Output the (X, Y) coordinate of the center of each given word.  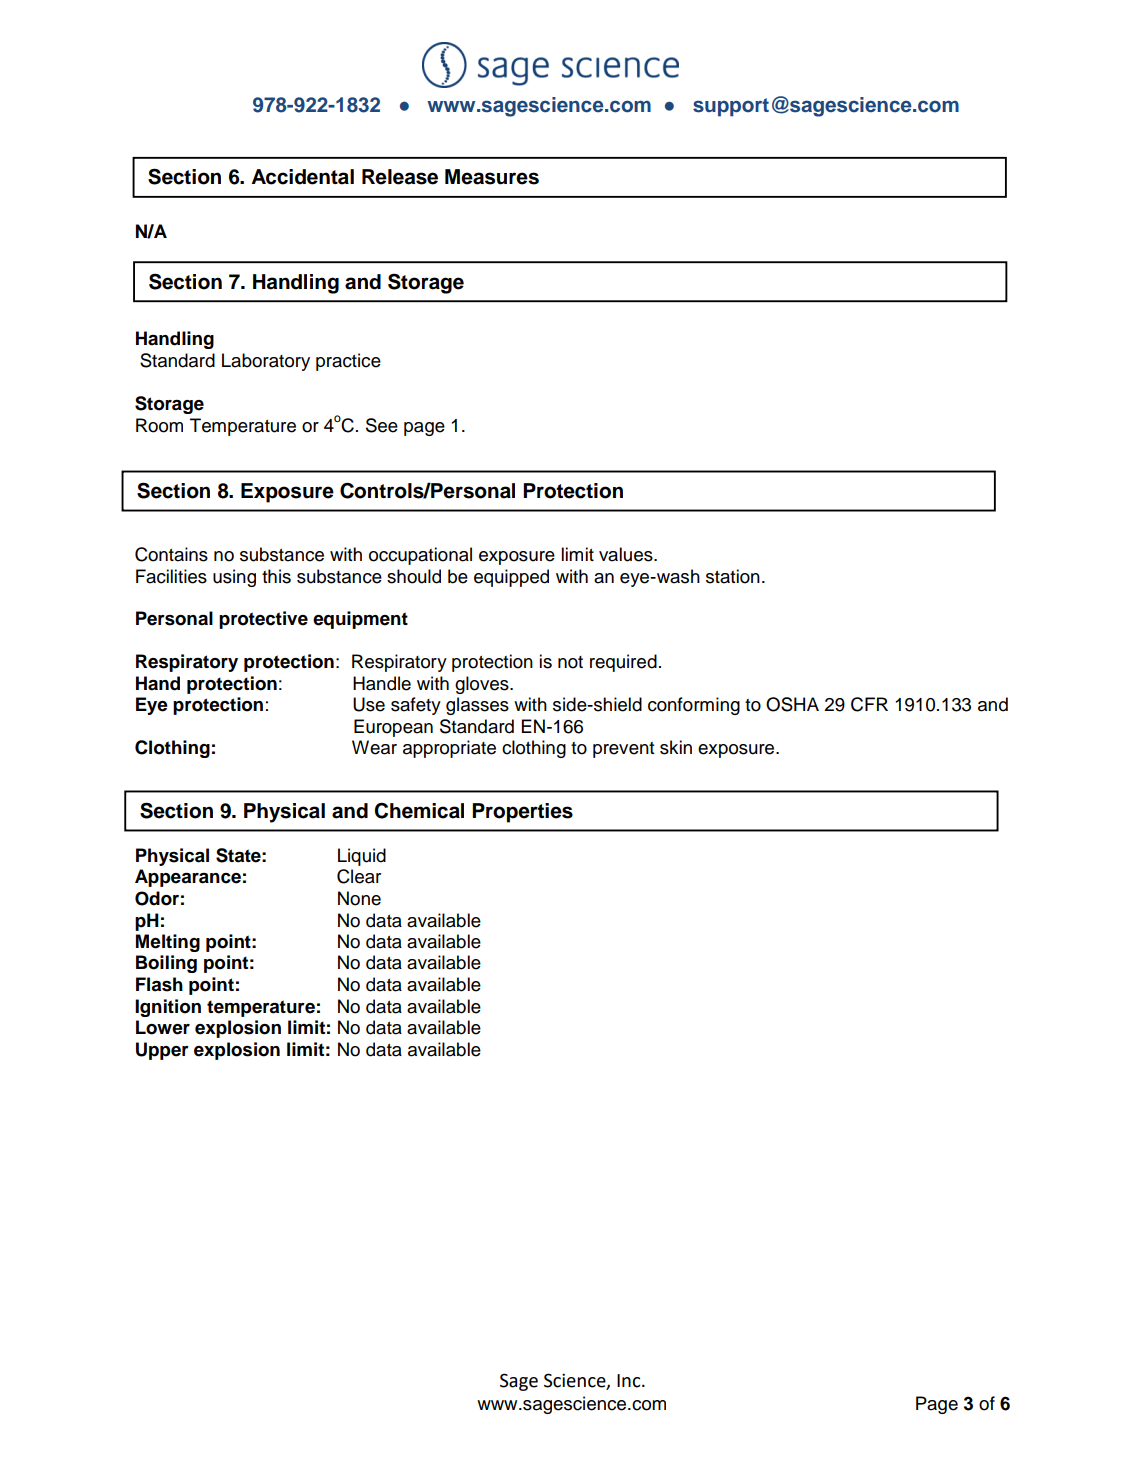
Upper (162, 1051)
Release (400, 177)
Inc (630, 1381)
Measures (492, 177)
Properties (522, 813)
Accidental (302, 177)
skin (676, 747)
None (359, 898)
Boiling (166, 964)
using (234, 578)
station (733, 576)
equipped (511, 578)
